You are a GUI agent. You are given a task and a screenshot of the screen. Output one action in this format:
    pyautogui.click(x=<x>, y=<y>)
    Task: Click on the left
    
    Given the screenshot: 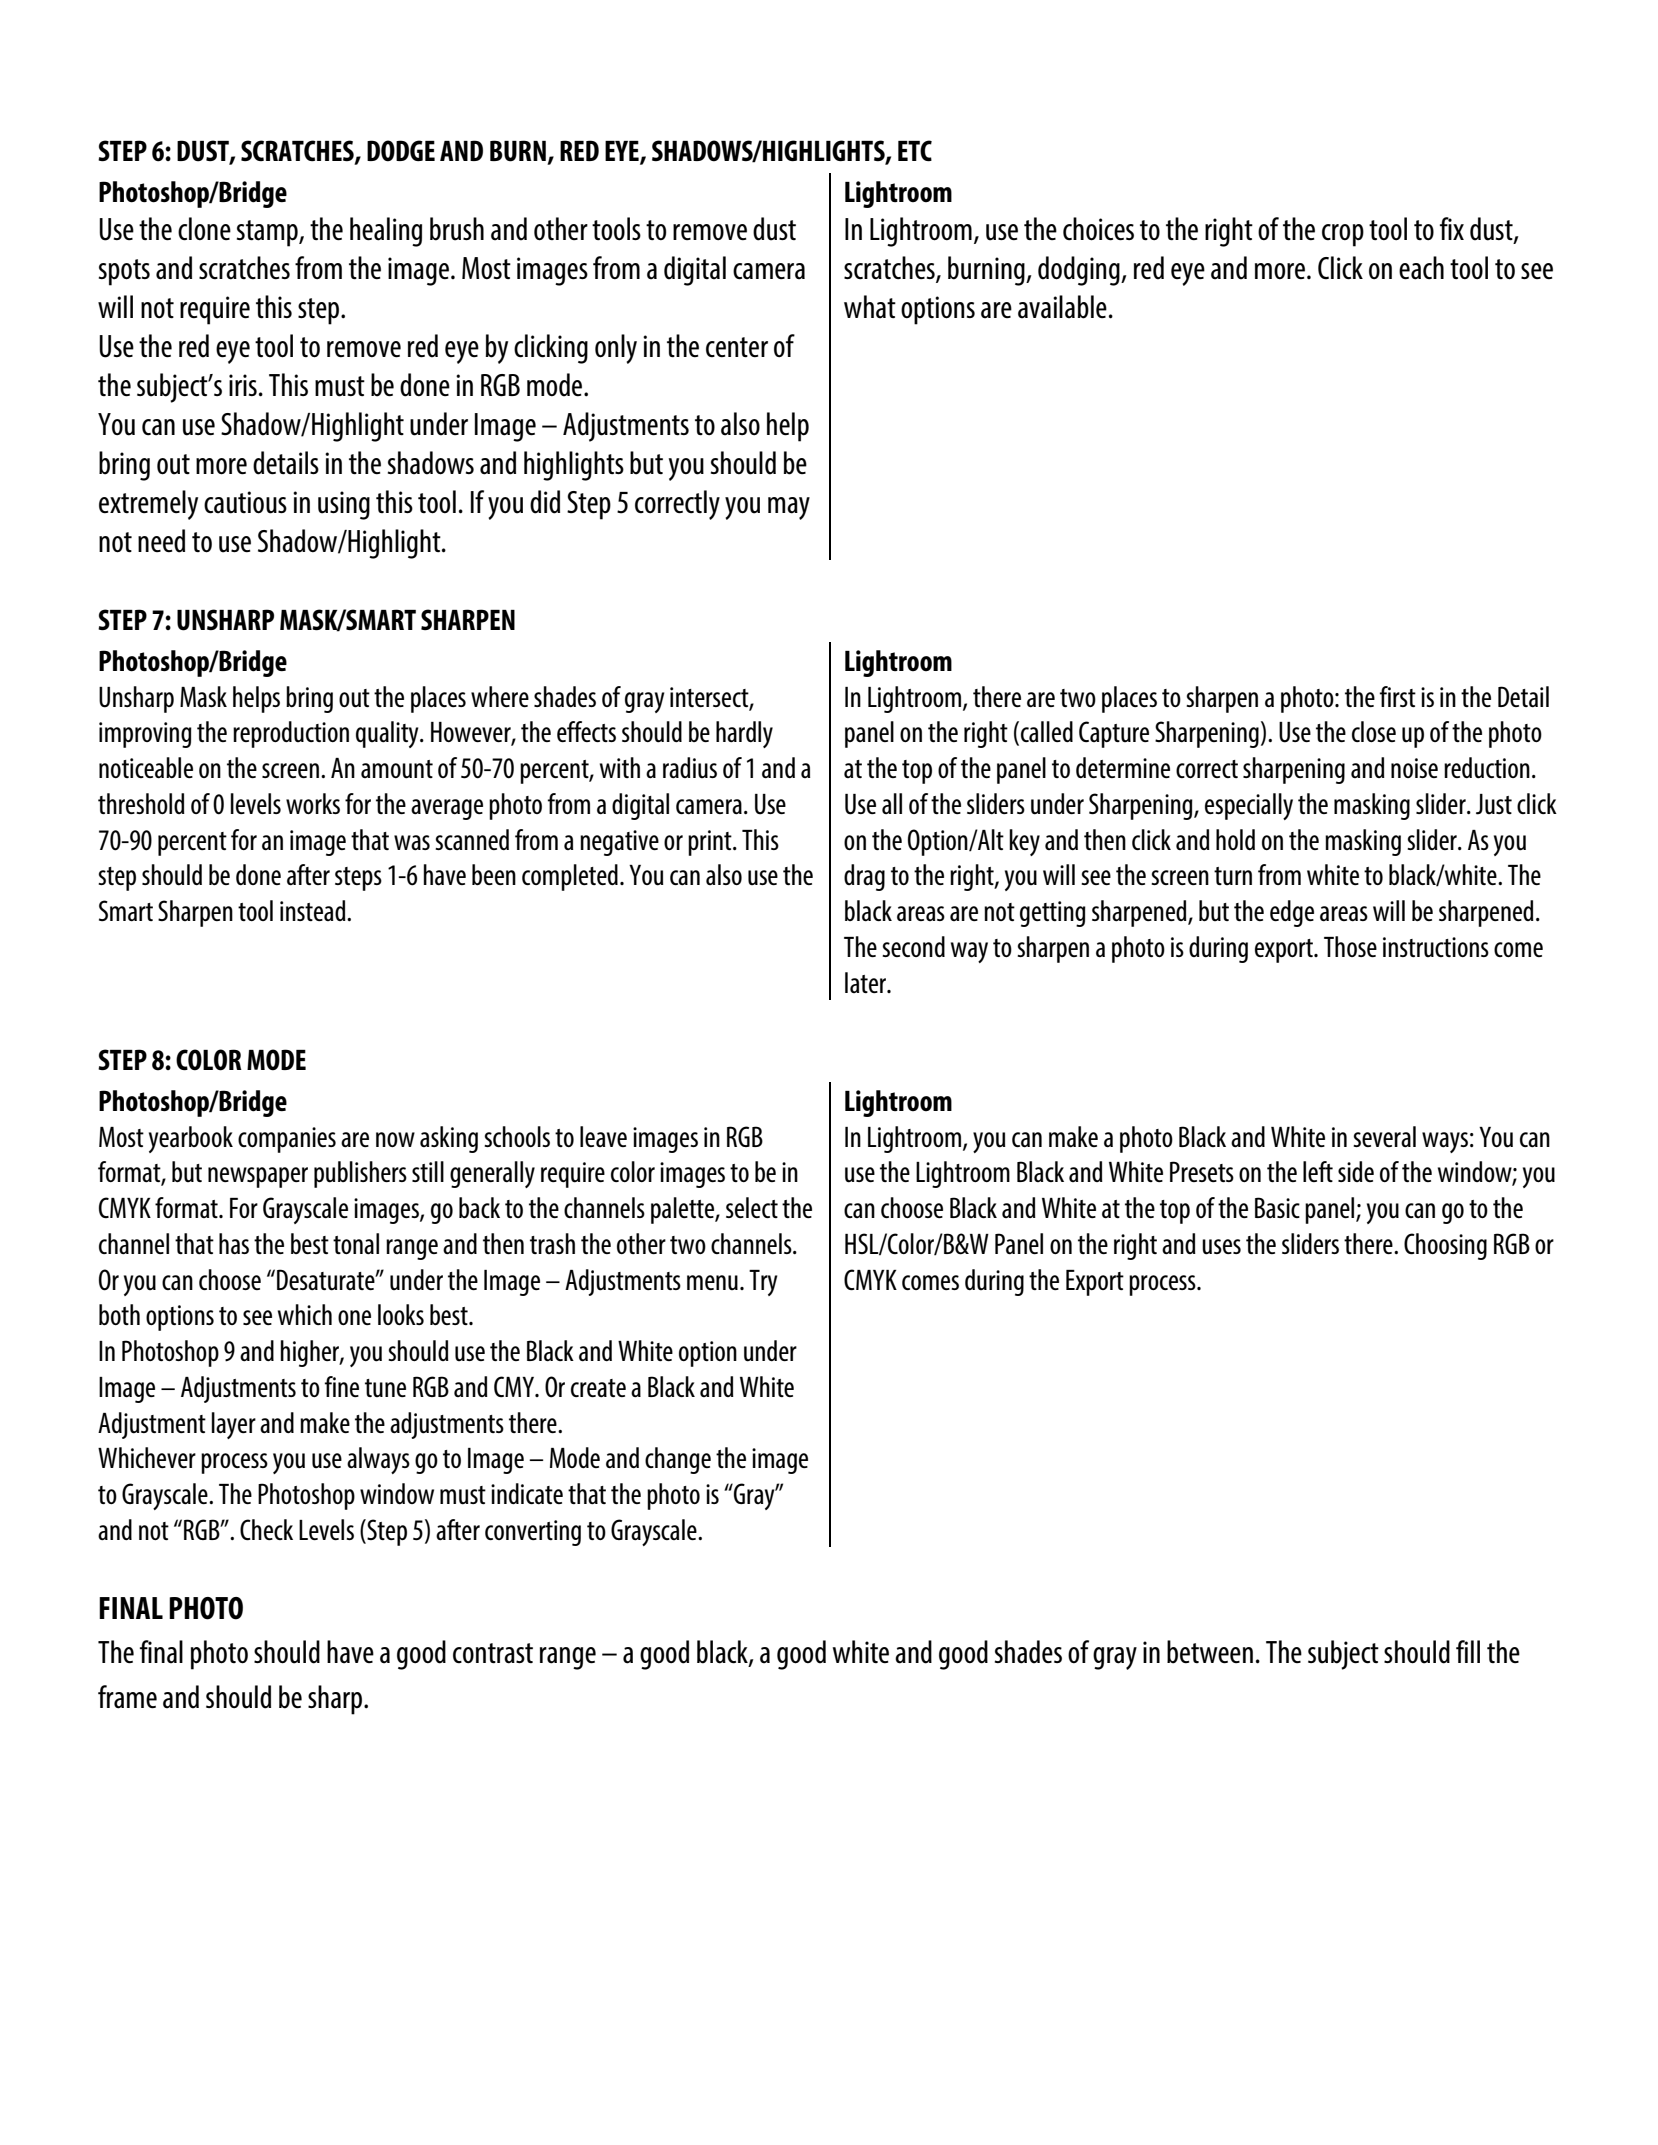 What is the action you would take?
    pyautogui.click(x=1318, y=1171)
